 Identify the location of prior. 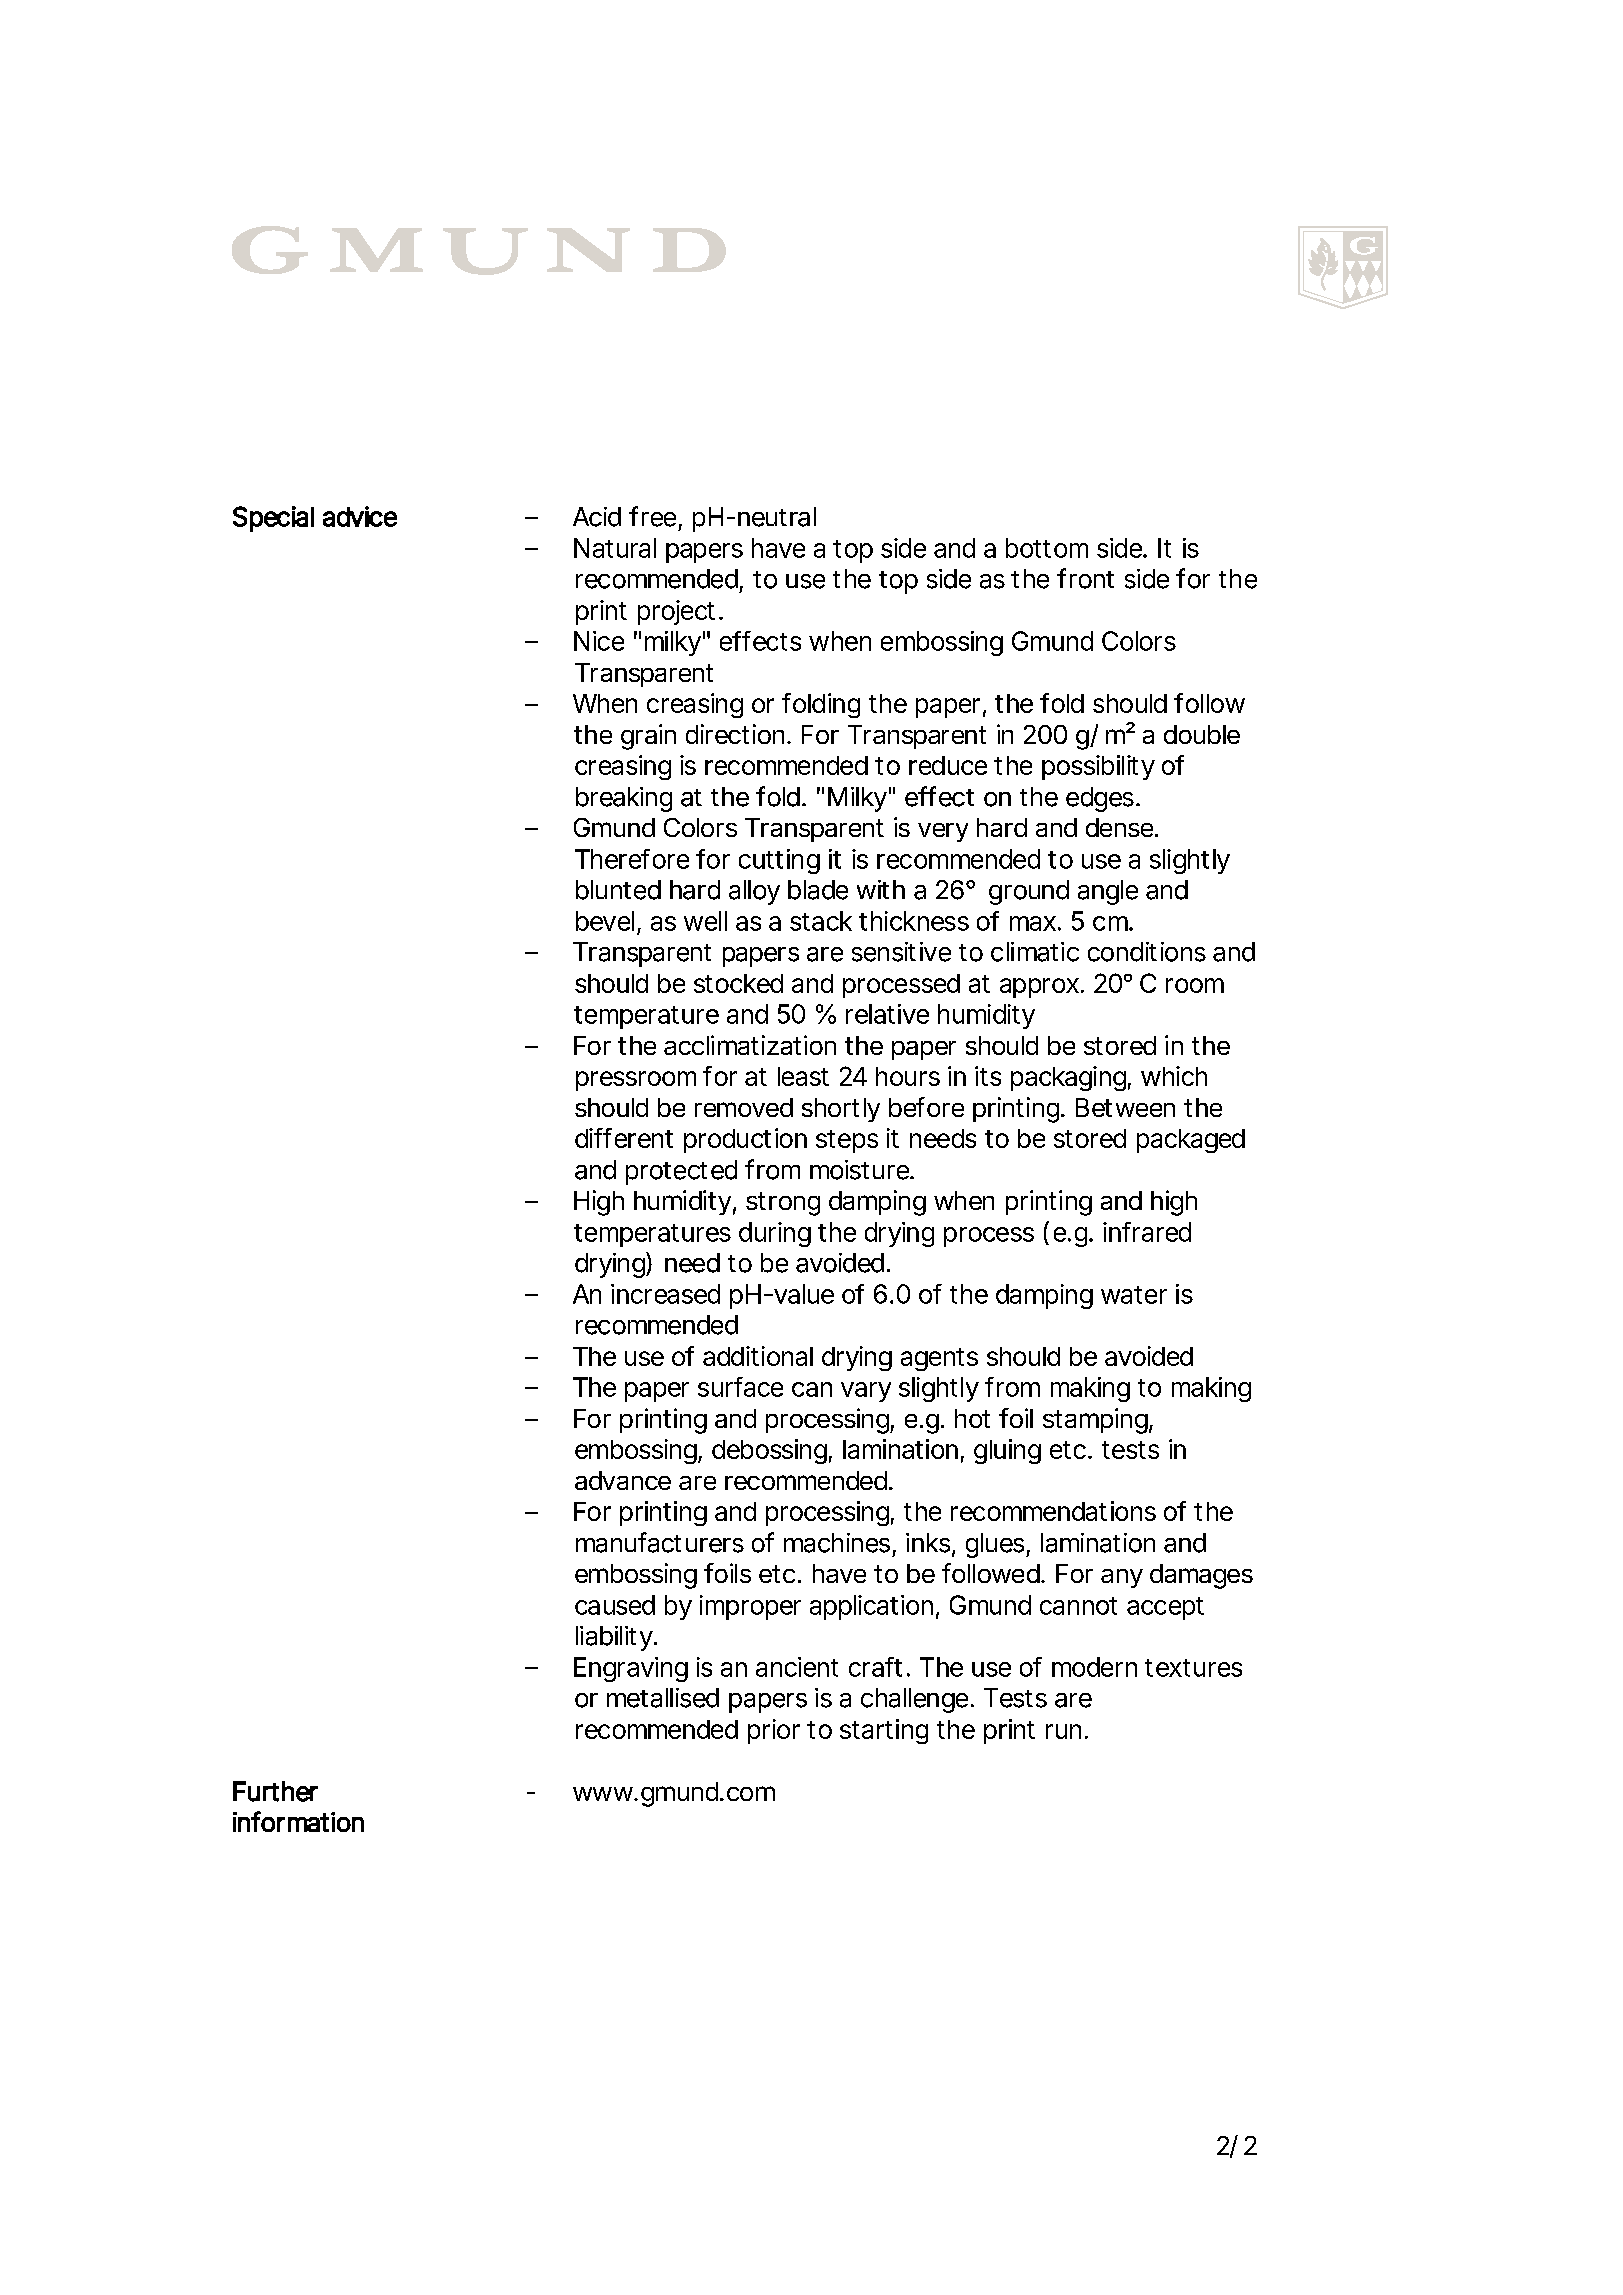
(774, 1731).
